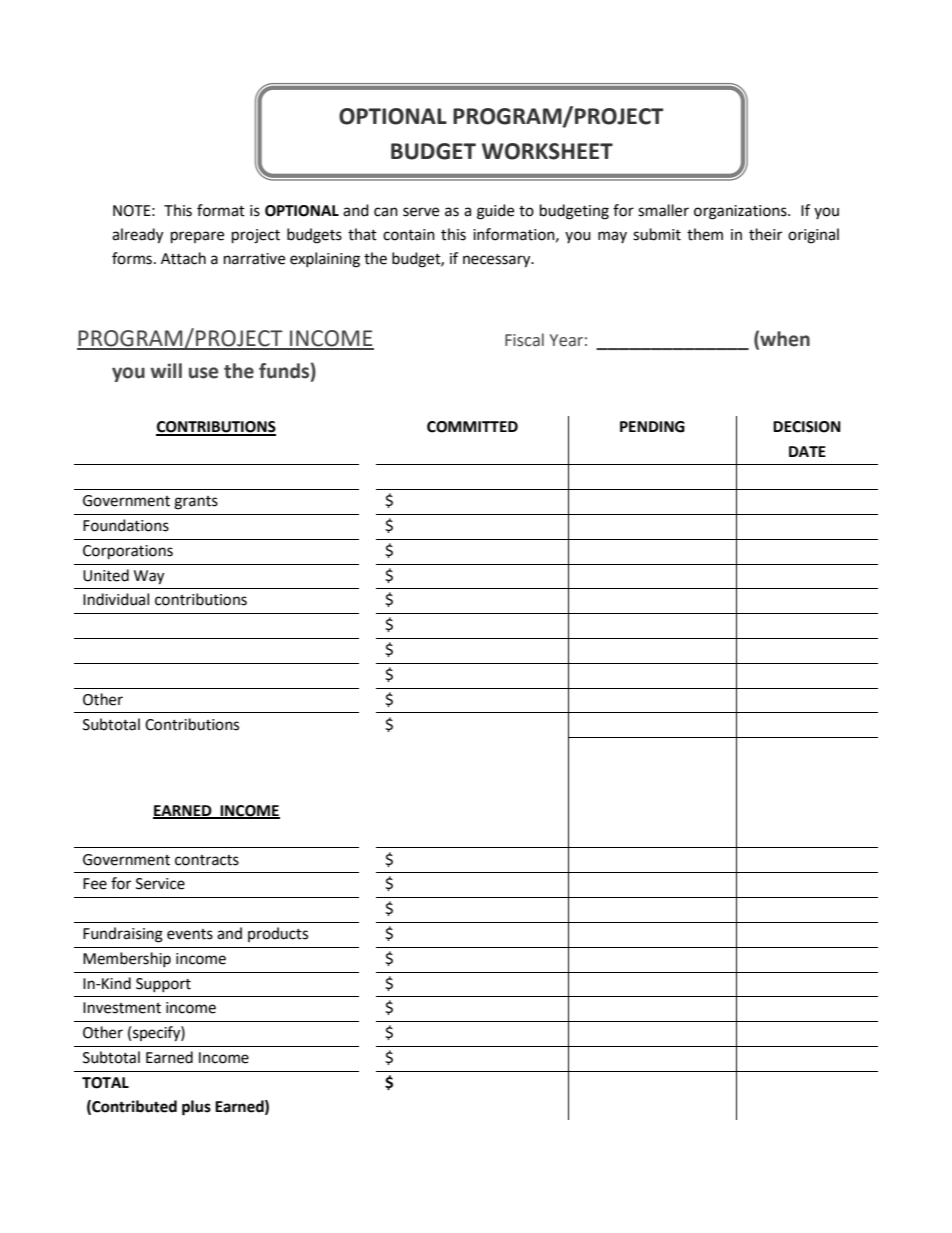 The image size is (952, 1233). Describe the element at coordinates (652, 427) in the image. I see `PENDING` at that location.
